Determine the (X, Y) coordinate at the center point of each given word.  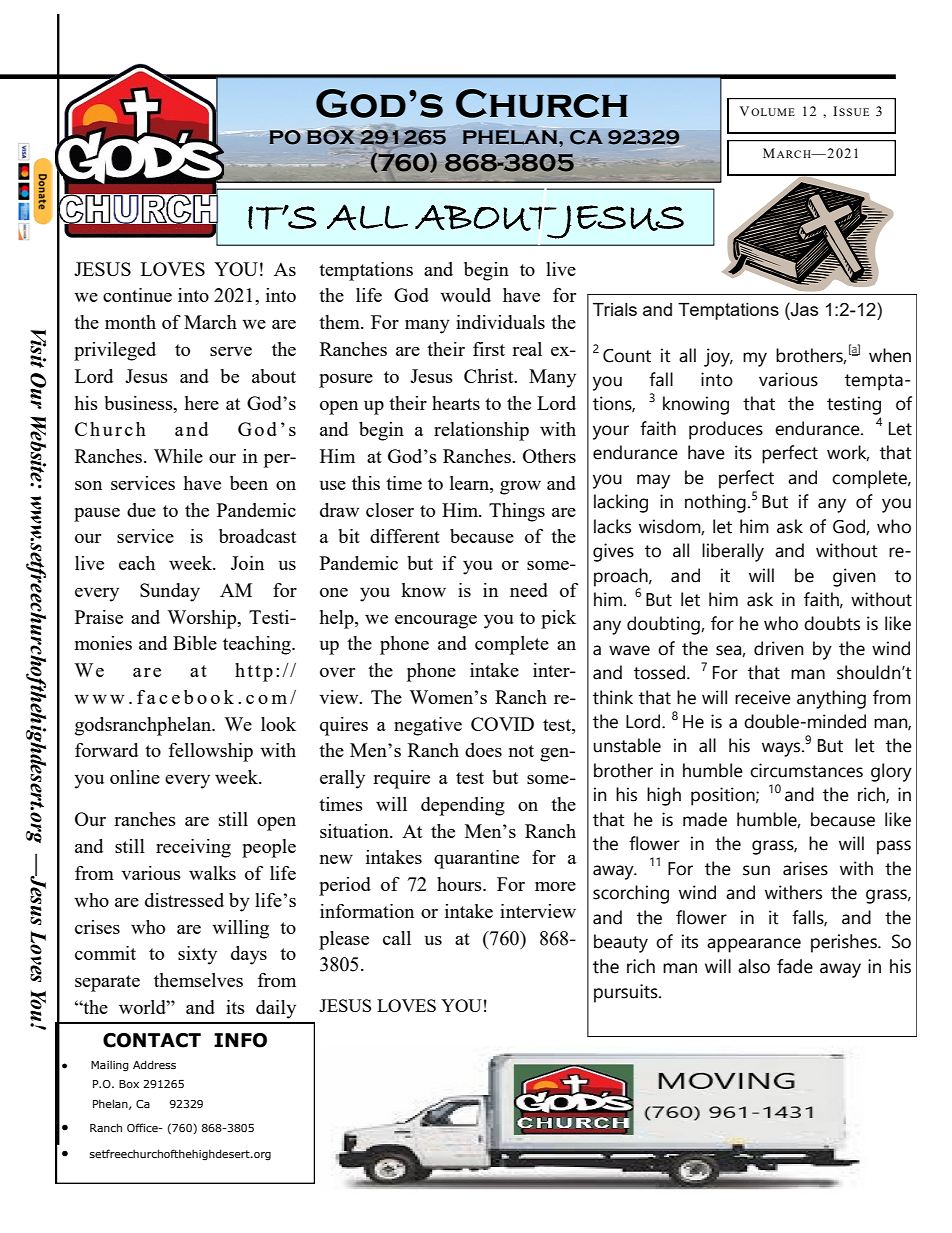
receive (763, 697)
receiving (193, 848)
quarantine (476, 859)
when (890, 355)
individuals (500, 322)
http (254, 672)
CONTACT (152, 1040)
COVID (502, 724)
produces (726, 430)
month (130, 322)
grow (520, 488)
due (141, 510)
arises (805, 868)
